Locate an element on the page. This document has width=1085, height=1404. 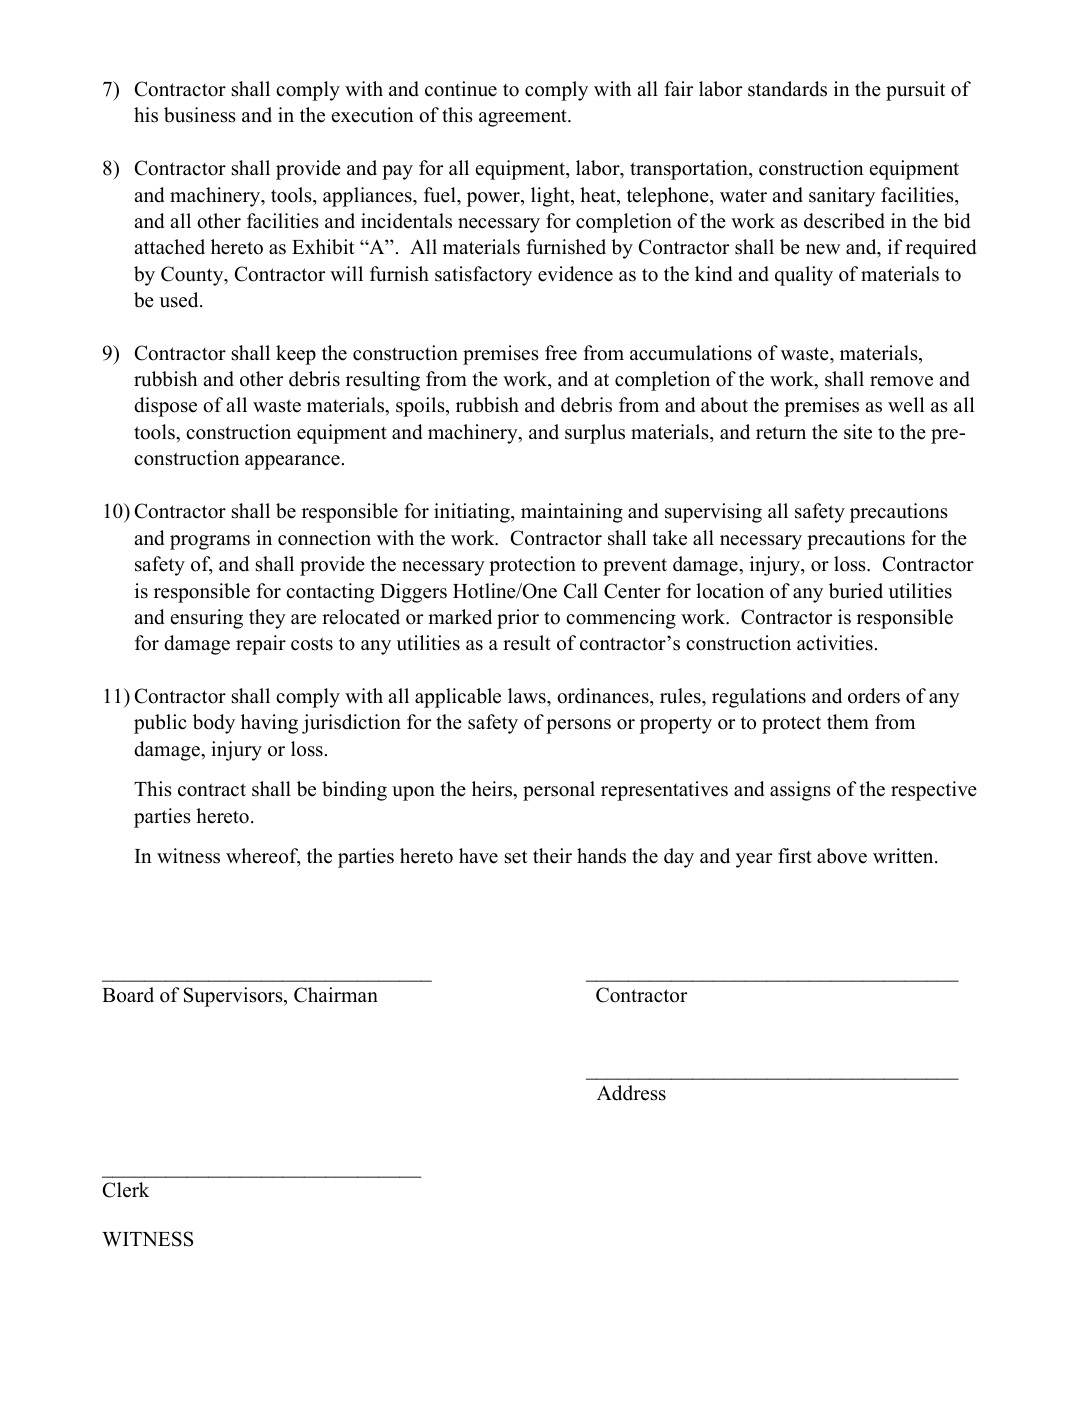
free is located at coordinates (561, 353).
